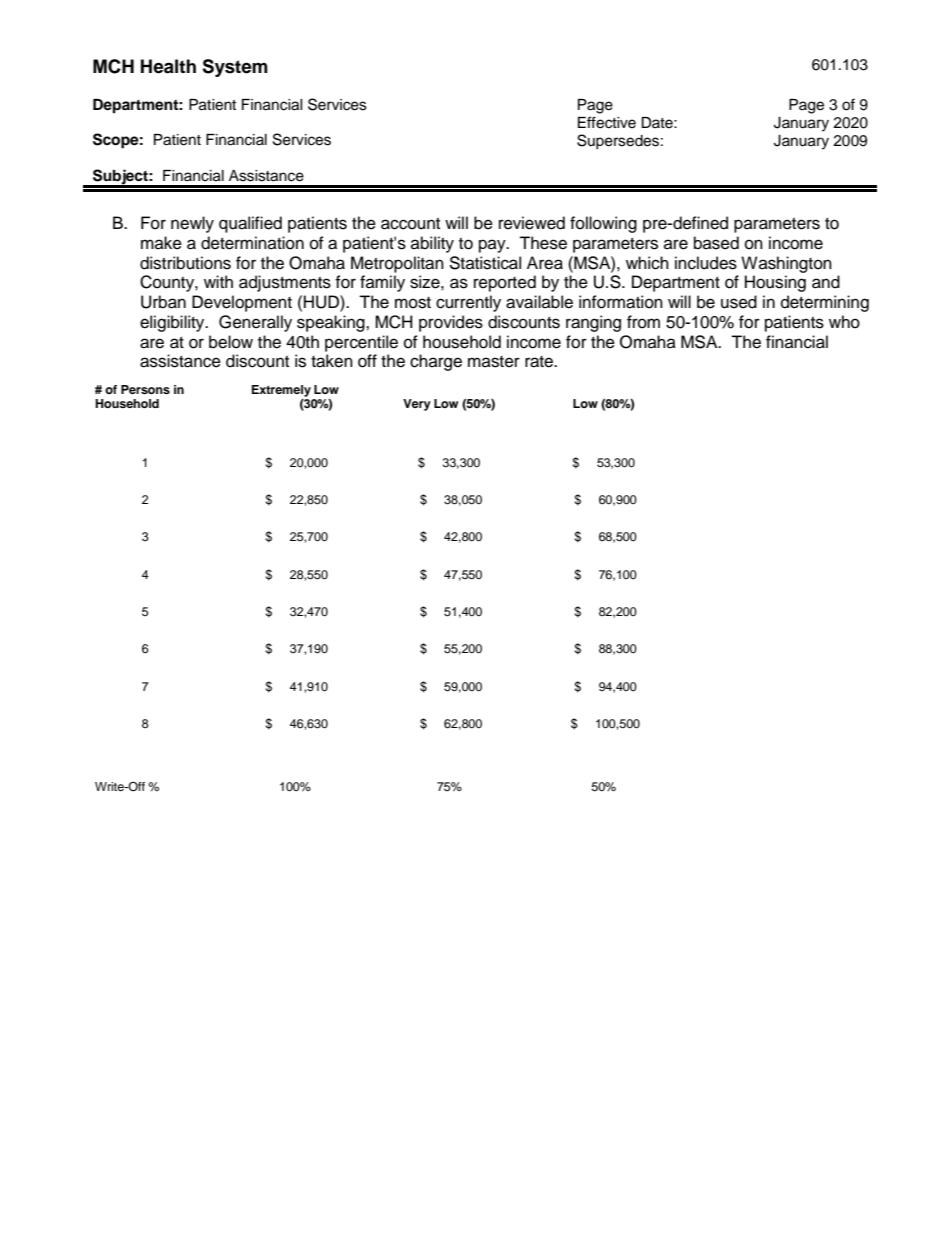 This screenshot has width=952, height=1233. Describe the element at coordinates (607, 122) in the screenshot. I see `Effective` at that location.
